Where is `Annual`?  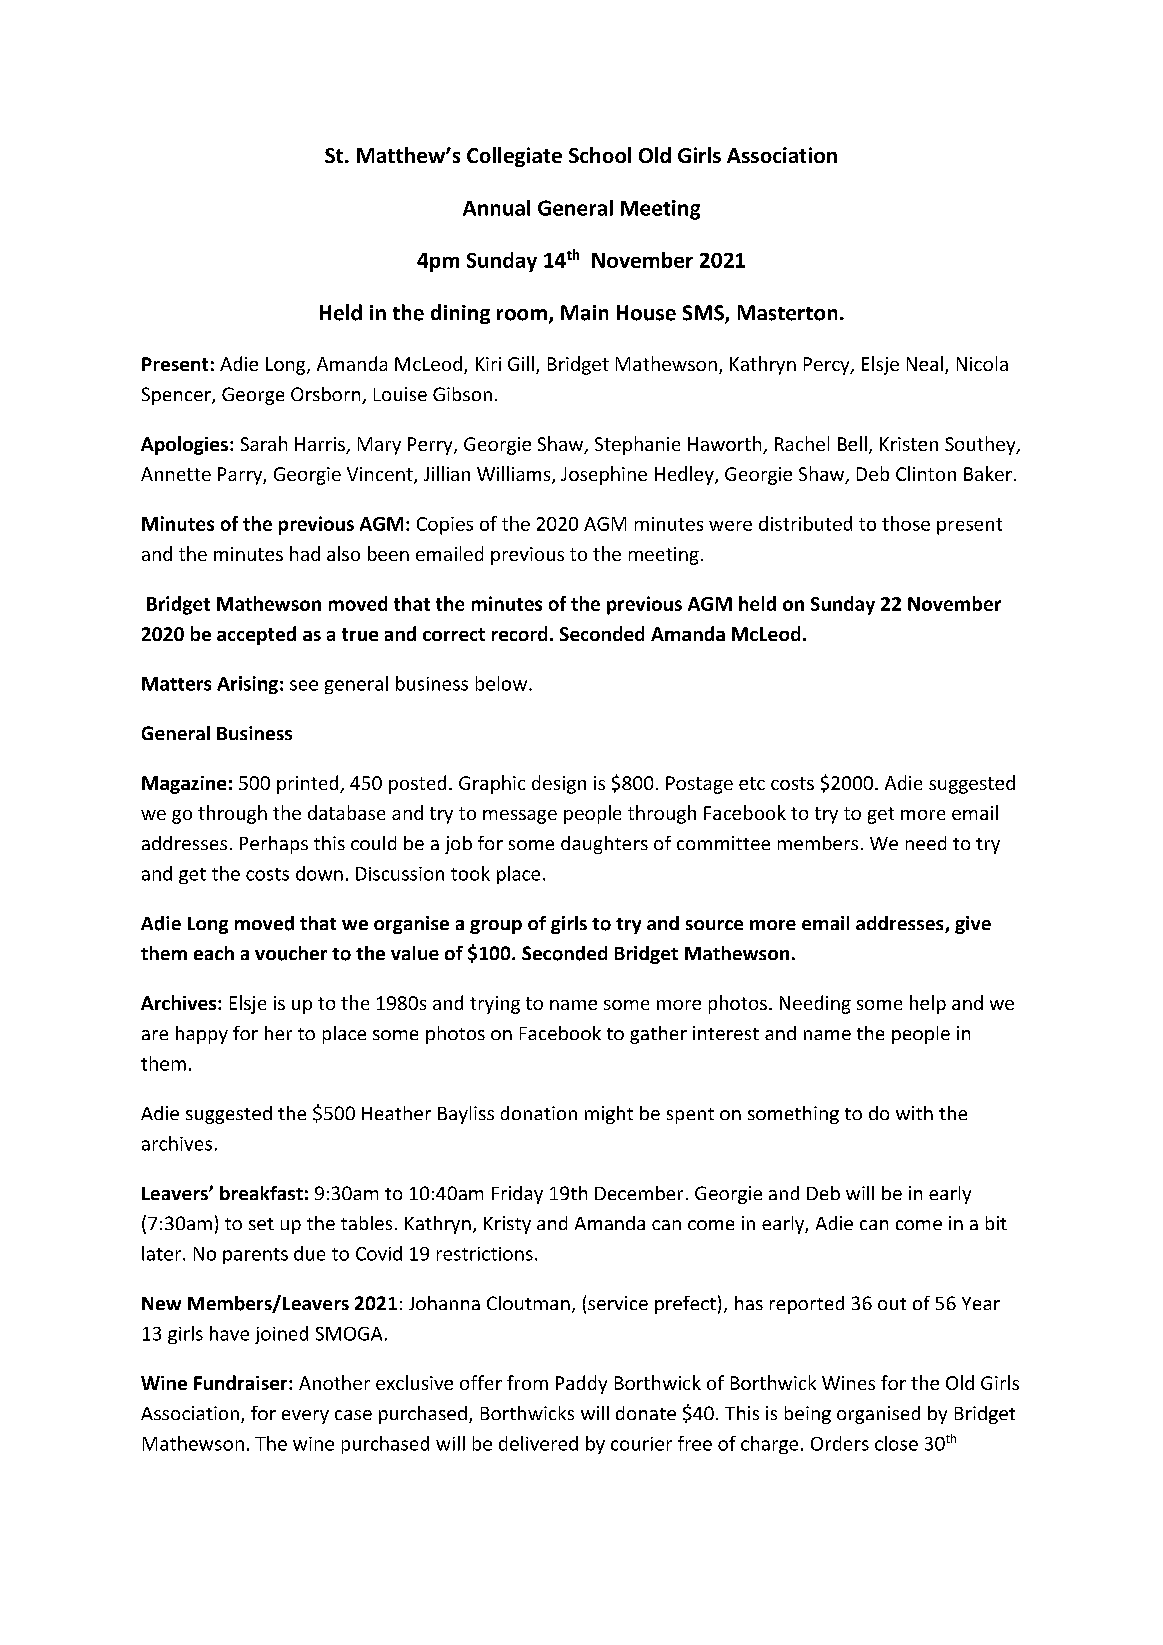
Annual is located at coordinates (496, 208).
